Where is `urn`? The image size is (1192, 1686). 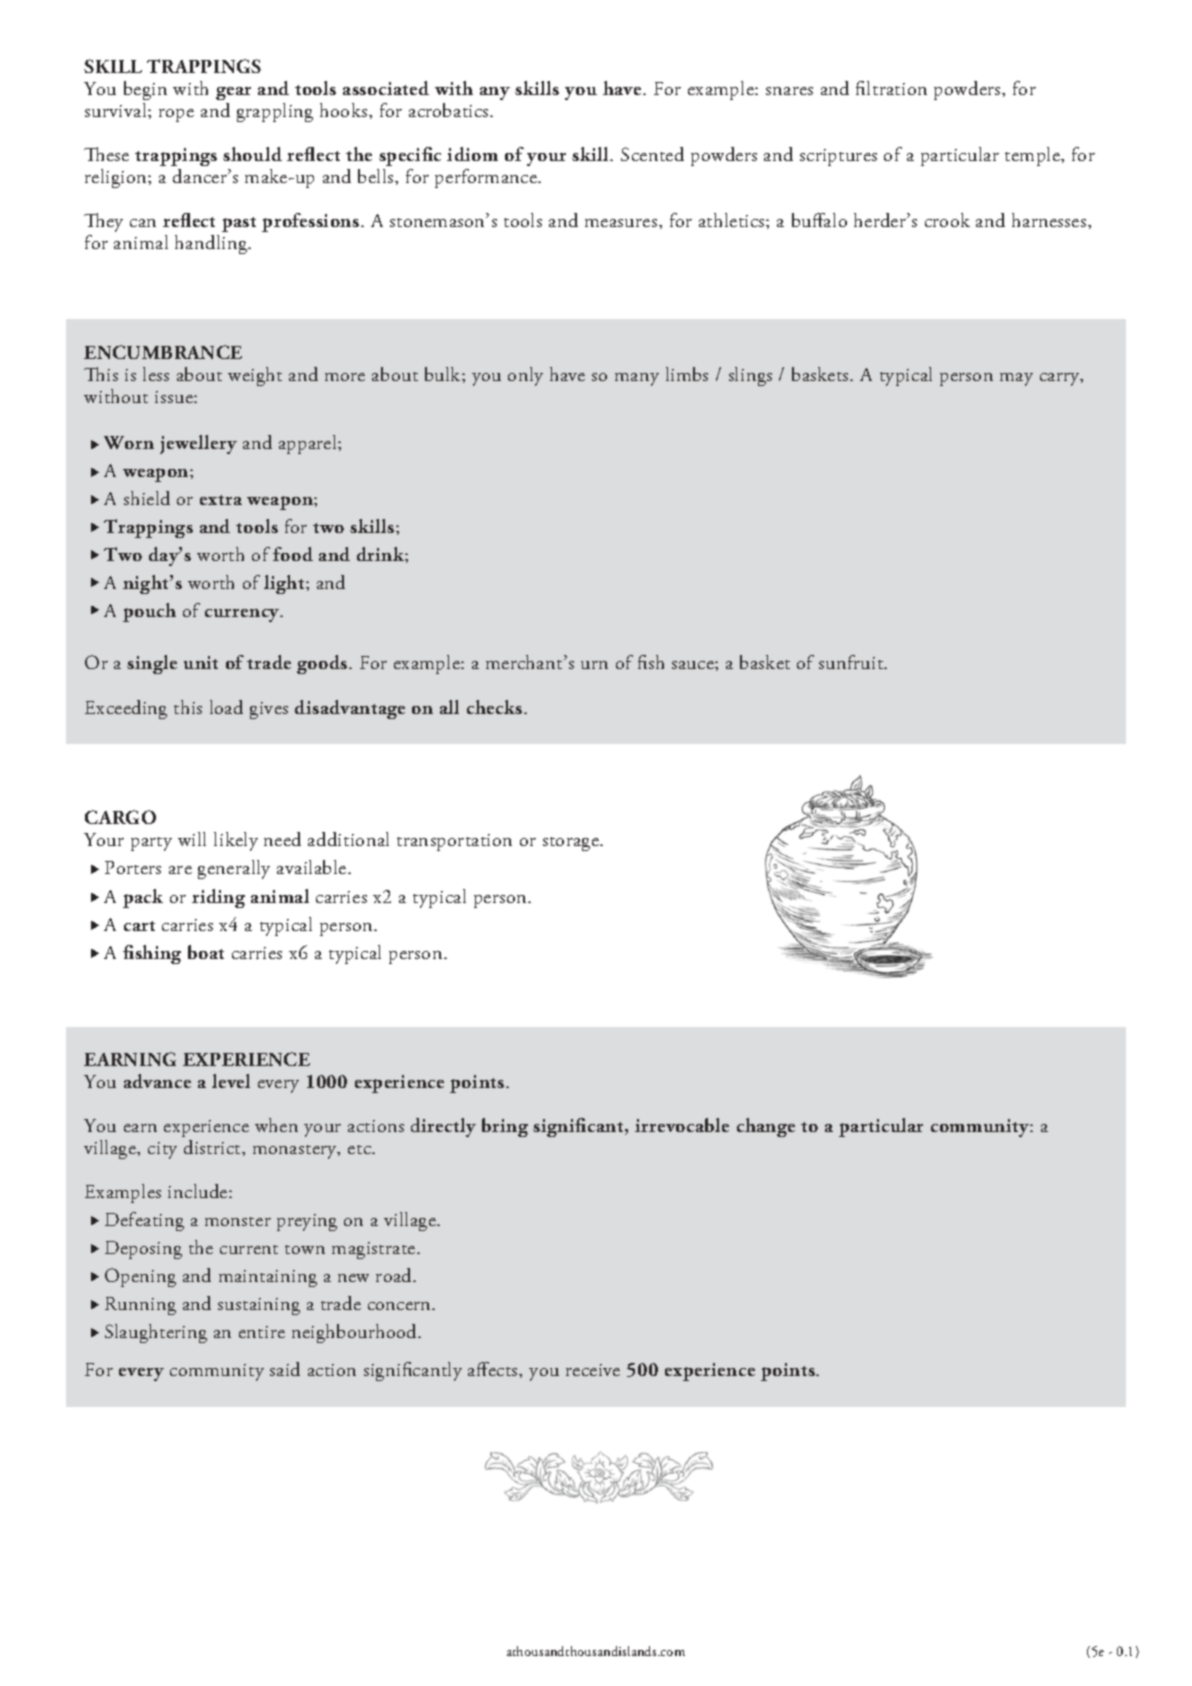 urn is located at coordinates (594, 665).
